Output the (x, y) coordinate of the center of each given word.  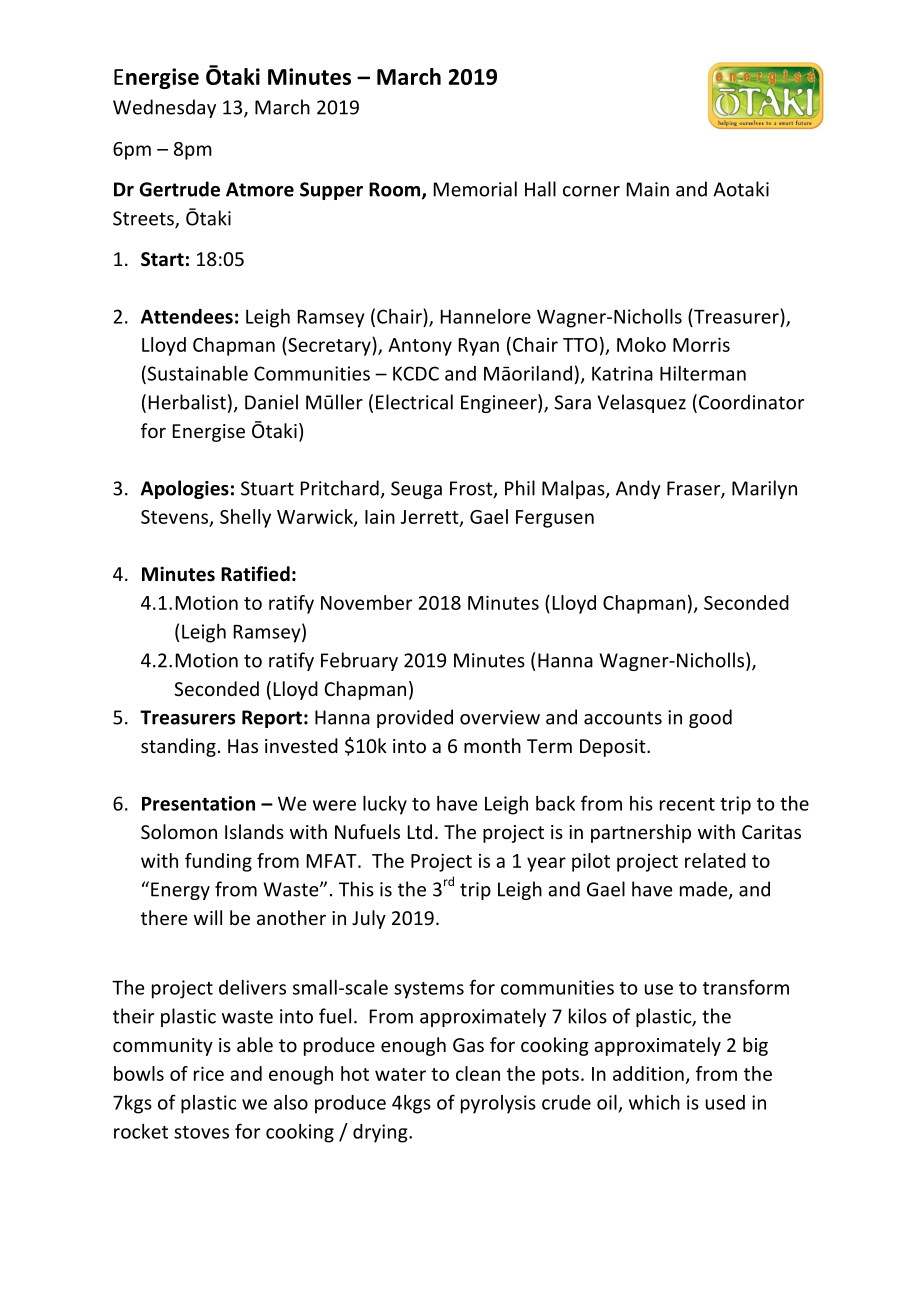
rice (209, 1073)
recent (687, 804)
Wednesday (164, 108)
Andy (638, 489)
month (492, 745)
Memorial (475, 189)
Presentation (198, 803)
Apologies (185, 489)
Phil (520, 488)
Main (648, 189)
